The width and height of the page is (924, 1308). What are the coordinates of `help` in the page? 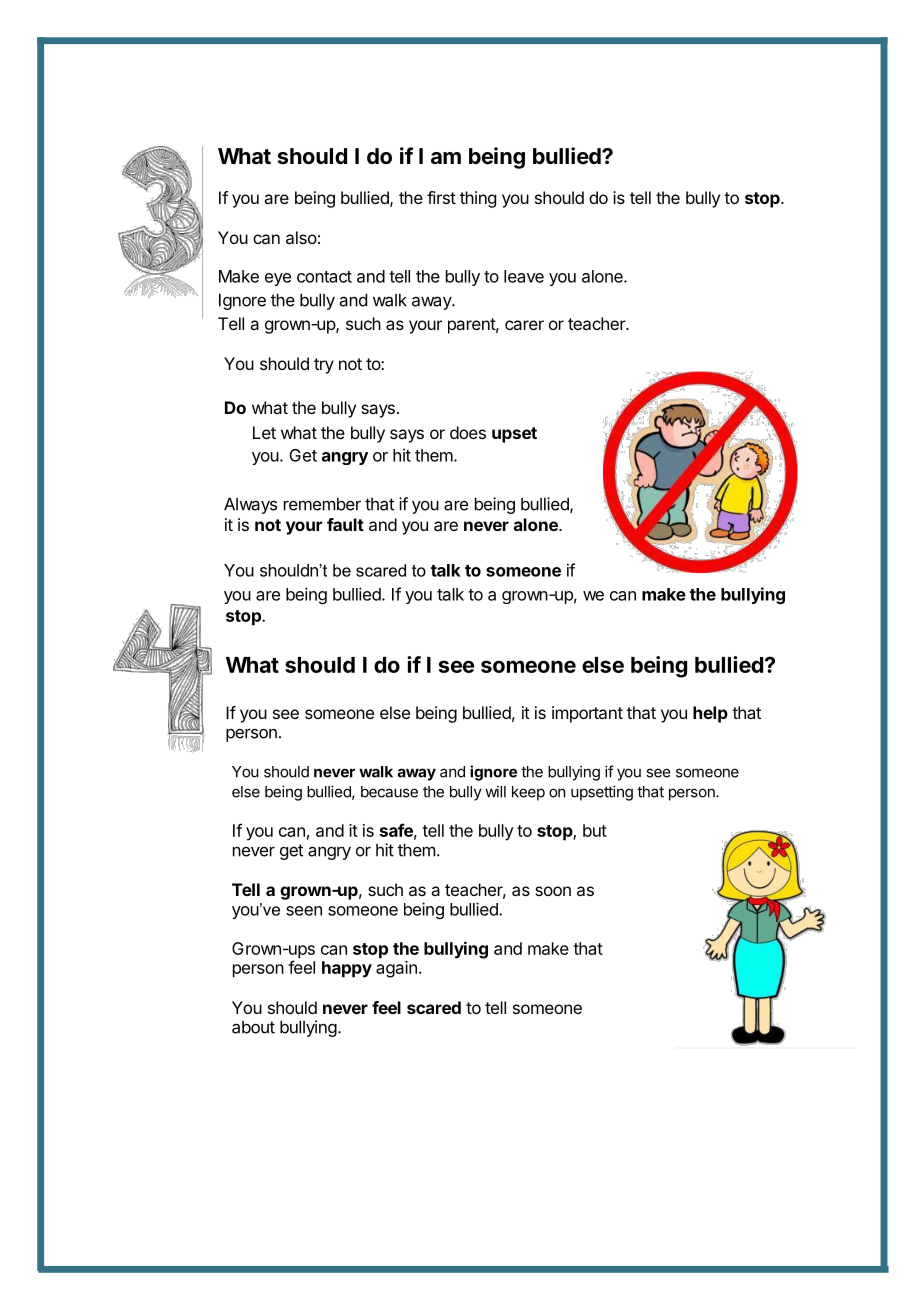 It's located at (710, 714).
